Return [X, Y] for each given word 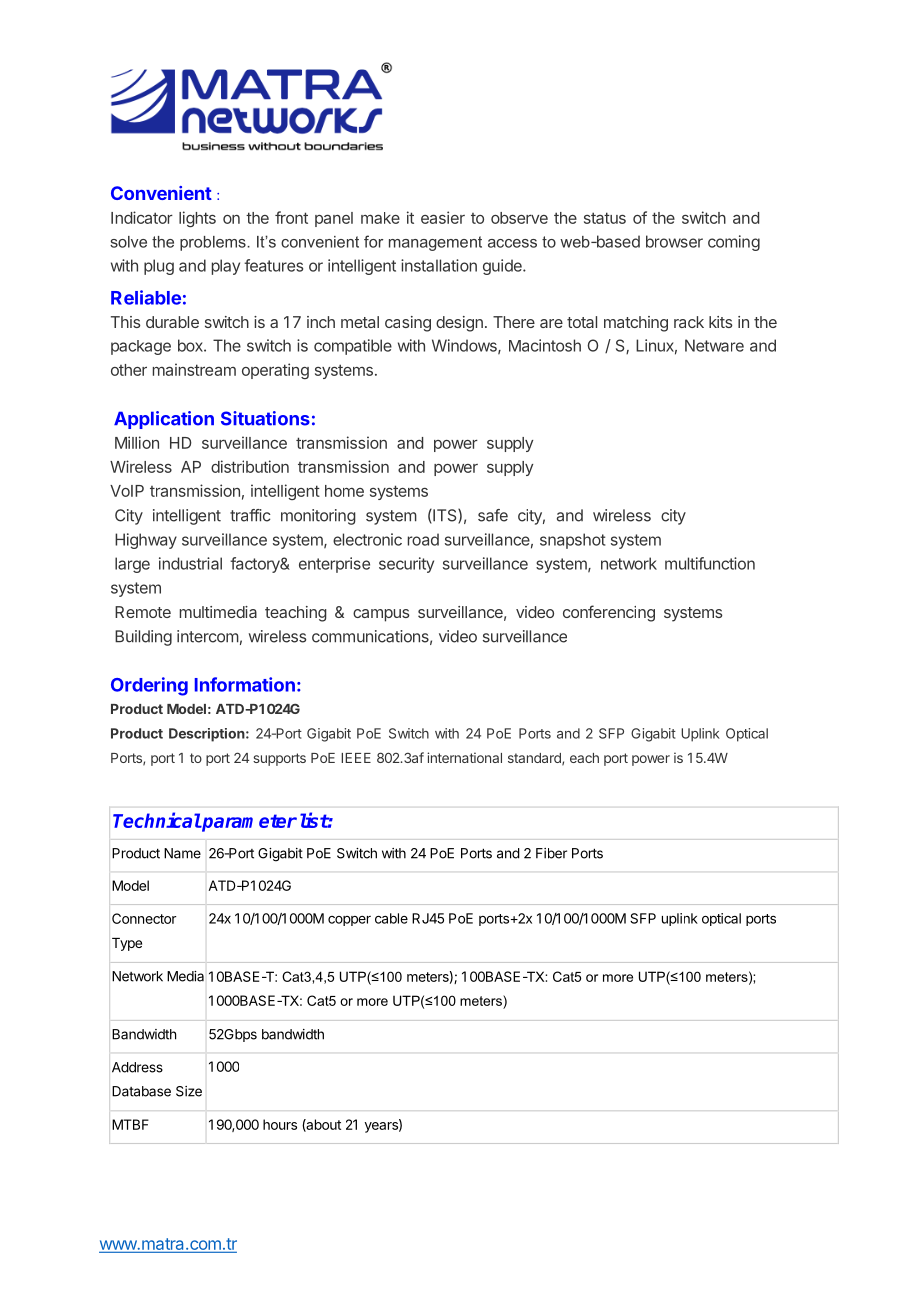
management [435, 243]
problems [214, 243]
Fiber [551, 853]
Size [189, 1091]
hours [280, 1124]
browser [674, 241]
